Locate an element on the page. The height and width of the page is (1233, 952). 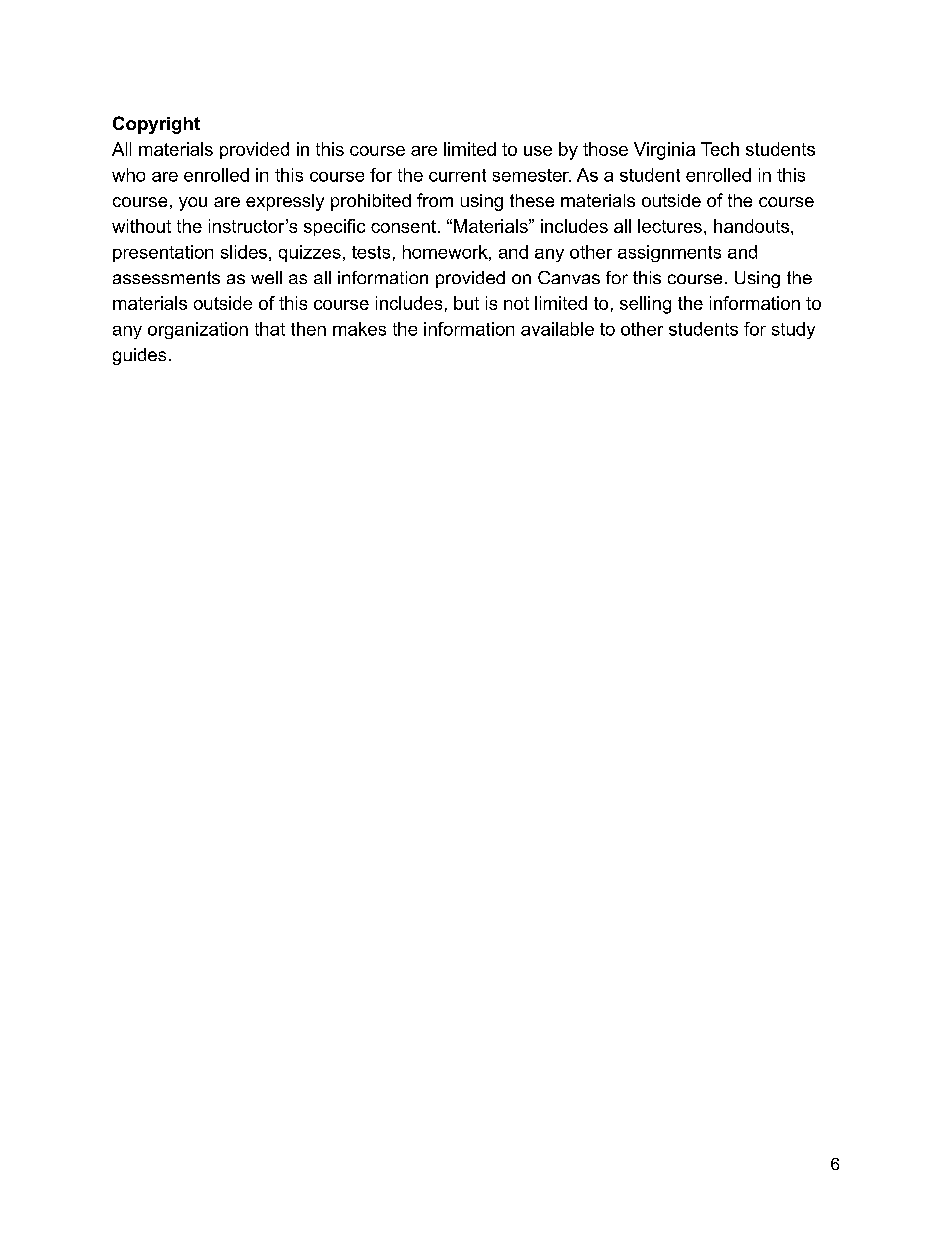
assignments is located at coordinates (669, 253).
